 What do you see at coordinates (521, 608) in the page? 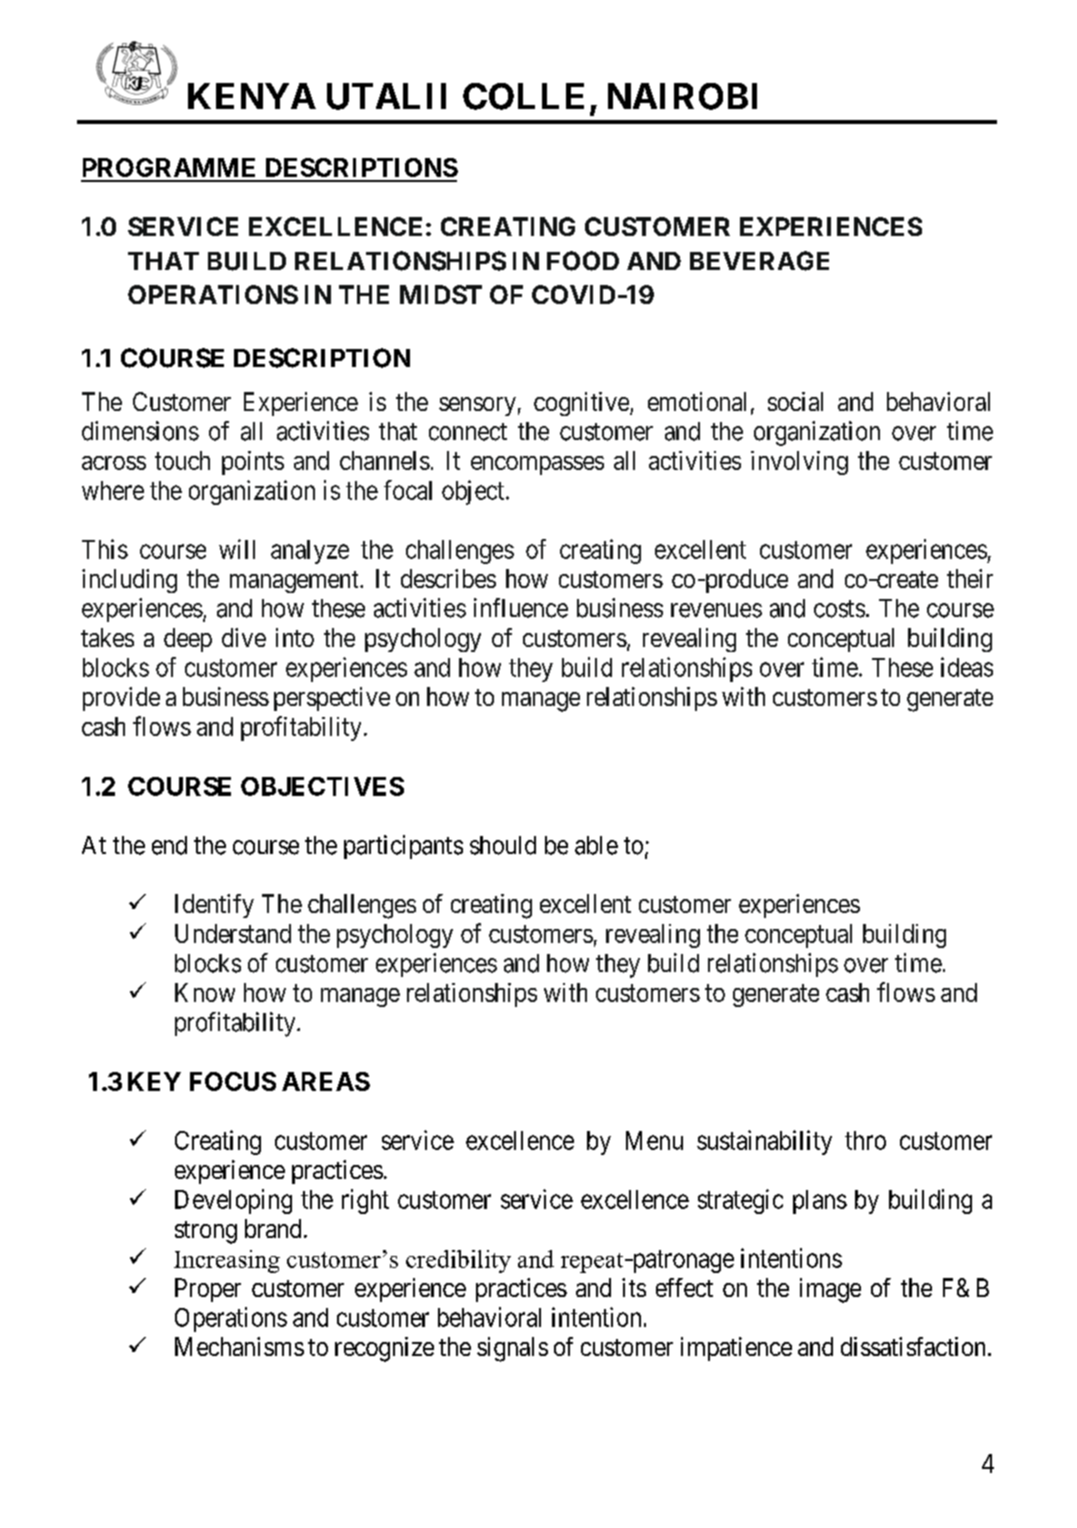
I see `influence` at bounding box center [521, 608].
